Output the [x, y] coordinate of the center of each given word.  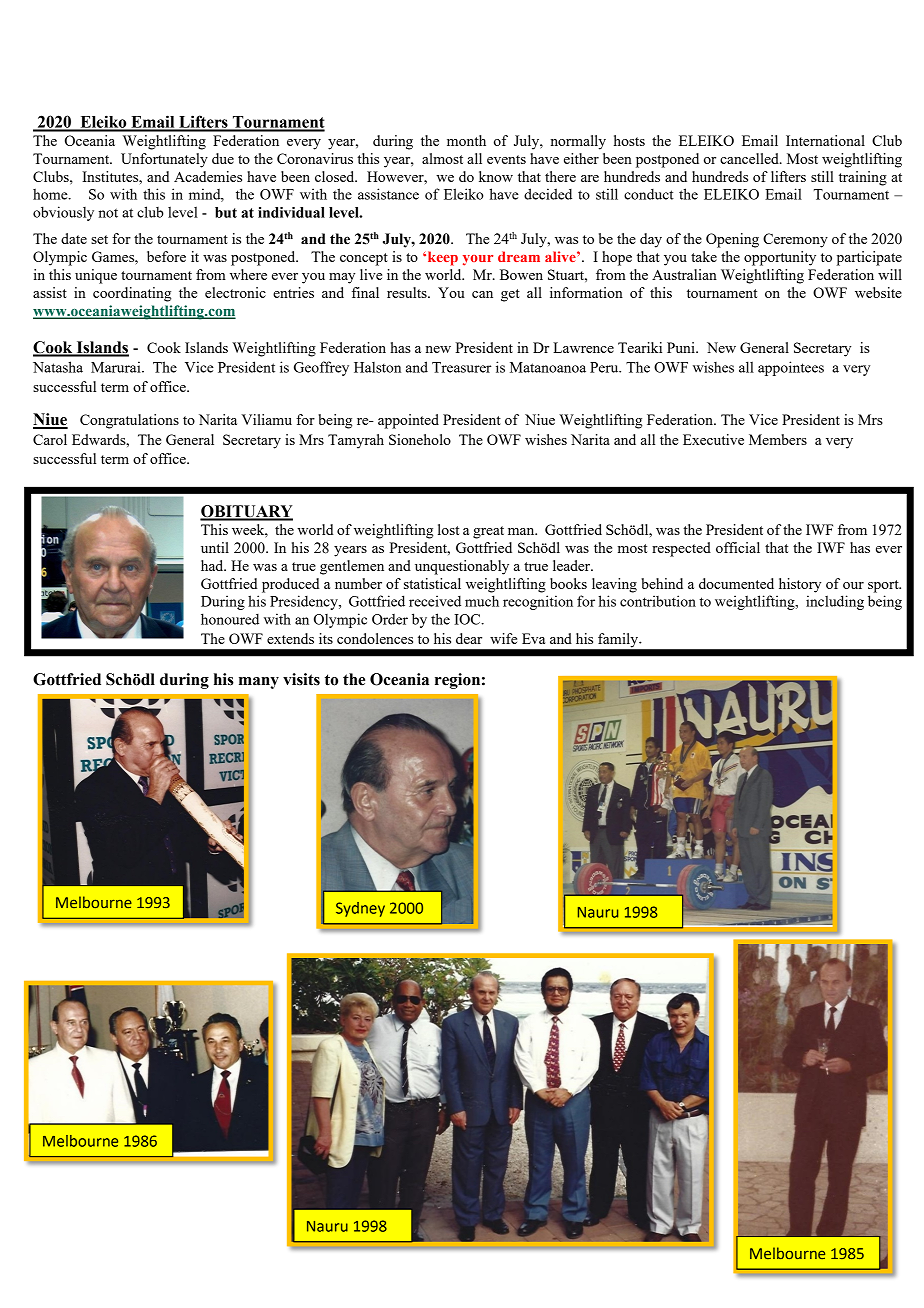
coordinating [132, 294]
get [510, 295]
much [482, 601]
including [835, 602]
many [259, 683]
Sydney [360, 909]
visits [301, 679]
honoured [230, 619]
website [878, 292]
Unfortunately [164, 160]
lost [448, 529]
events [506, 159]
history [800, 585]
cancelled [750, 158]
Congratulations [129, 421]
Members [778, 439]
